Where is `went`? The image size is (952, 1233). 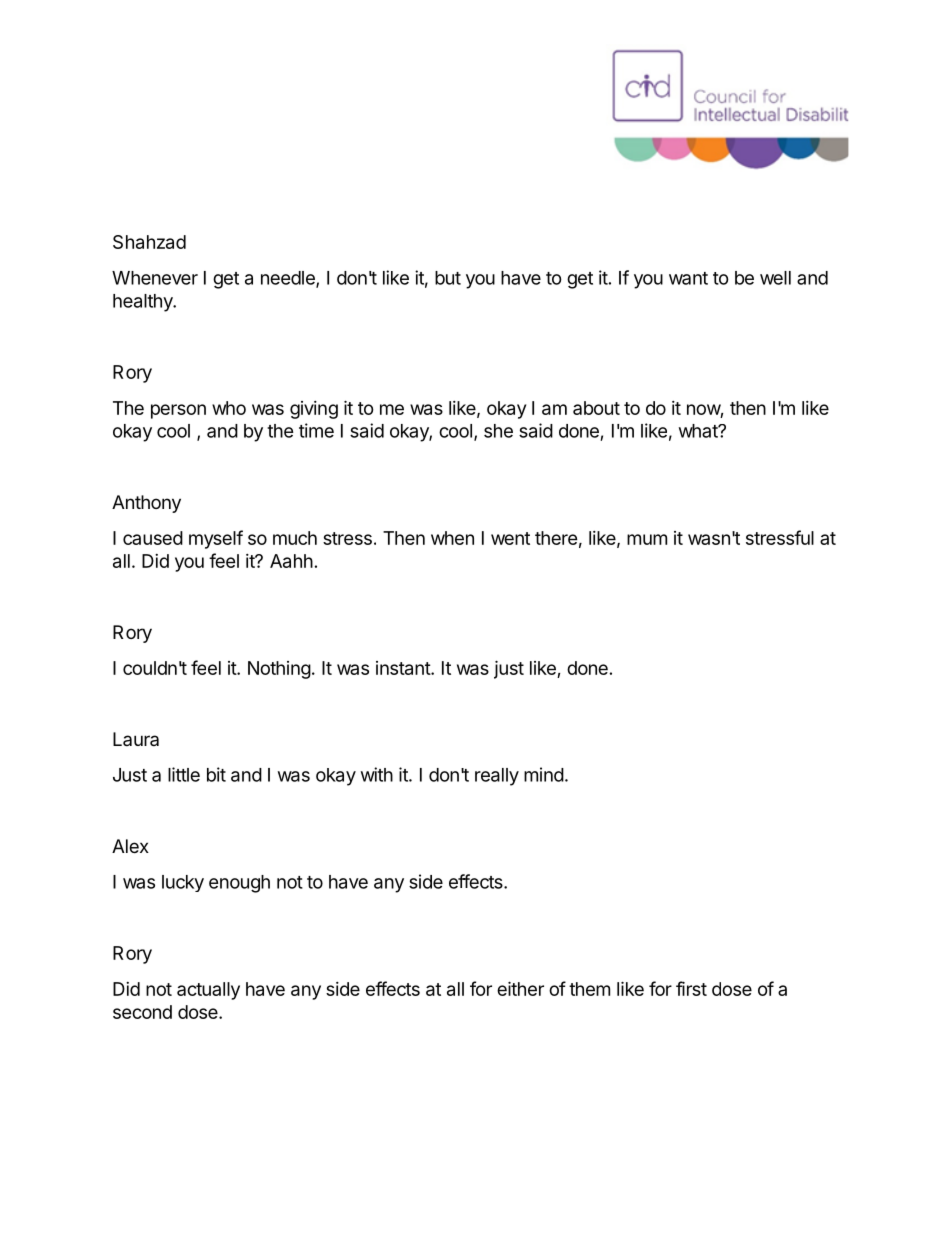
went is located at coordinates (510, 538).
